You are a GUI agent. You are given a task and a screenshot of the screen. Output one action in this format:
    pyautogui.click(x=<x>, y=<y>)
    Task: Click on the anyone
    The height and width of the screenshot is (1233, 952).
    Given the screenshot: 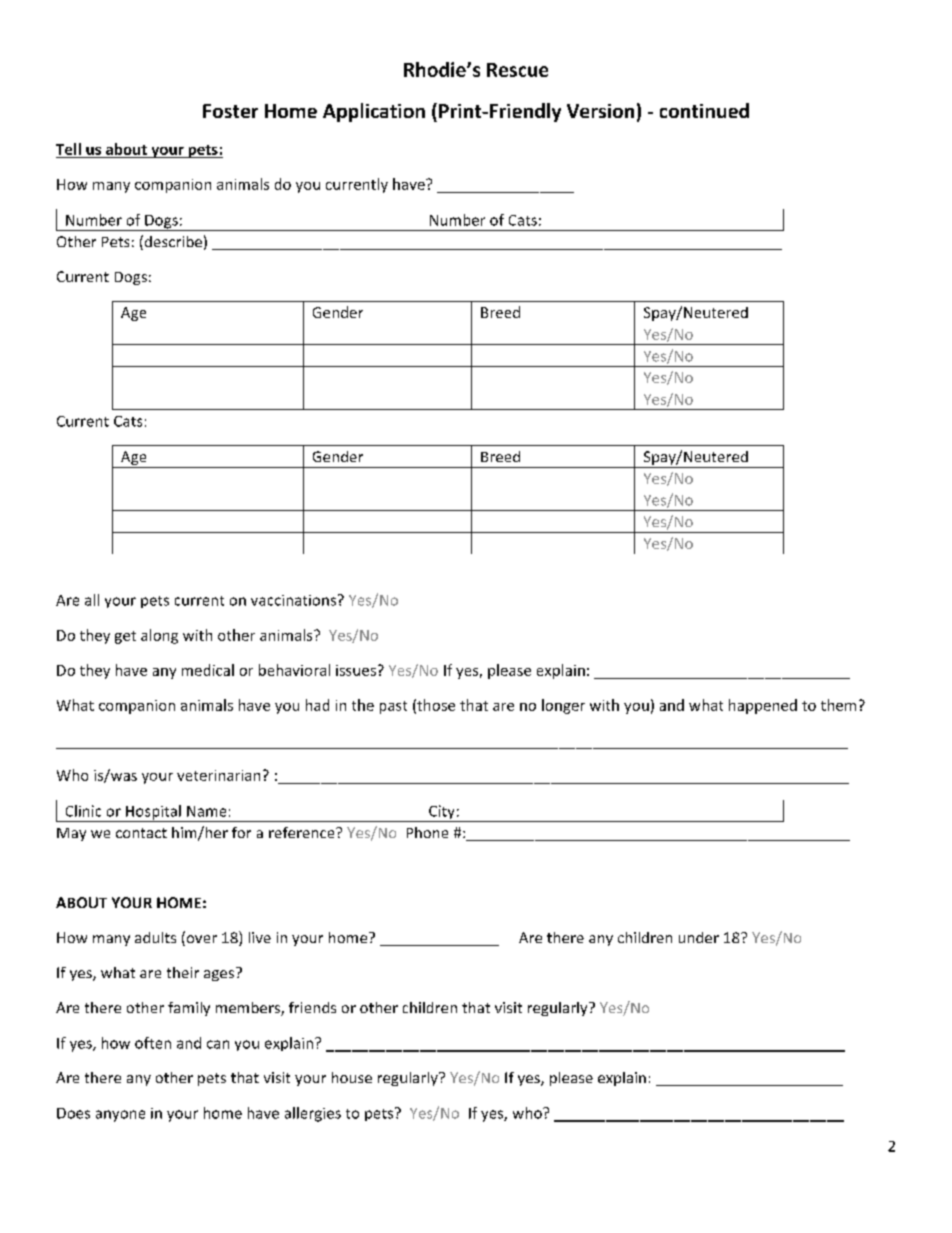 What is the action you would take?
    pyautogui.click(x=120, y=1116)
